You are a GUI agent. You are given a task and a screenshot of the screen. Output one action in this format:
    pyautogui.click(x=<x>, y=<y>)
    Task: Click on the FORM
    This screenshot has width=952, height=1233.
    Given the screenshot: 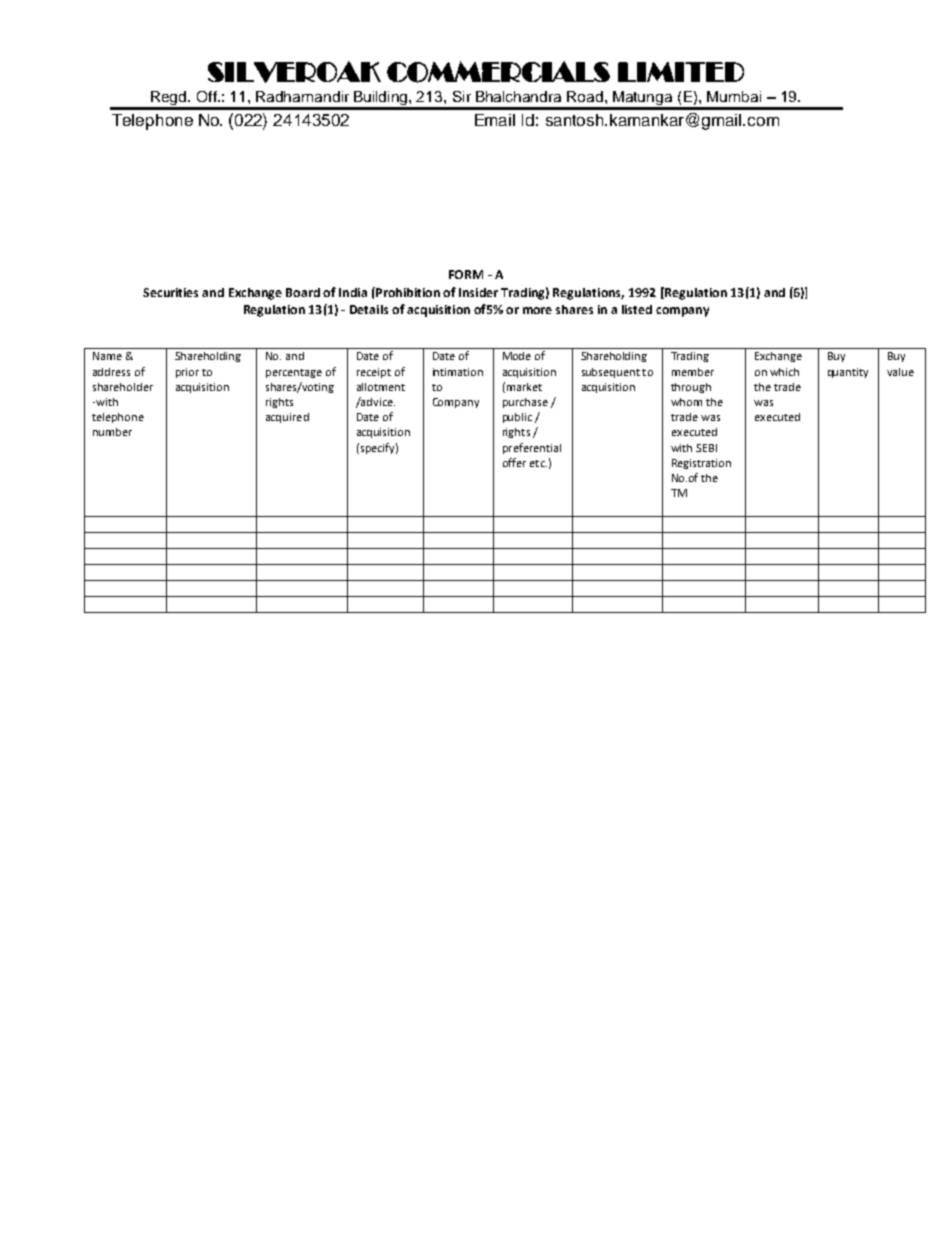 What is the action you would take?
    pyautogui.click(x=466, y=274)
